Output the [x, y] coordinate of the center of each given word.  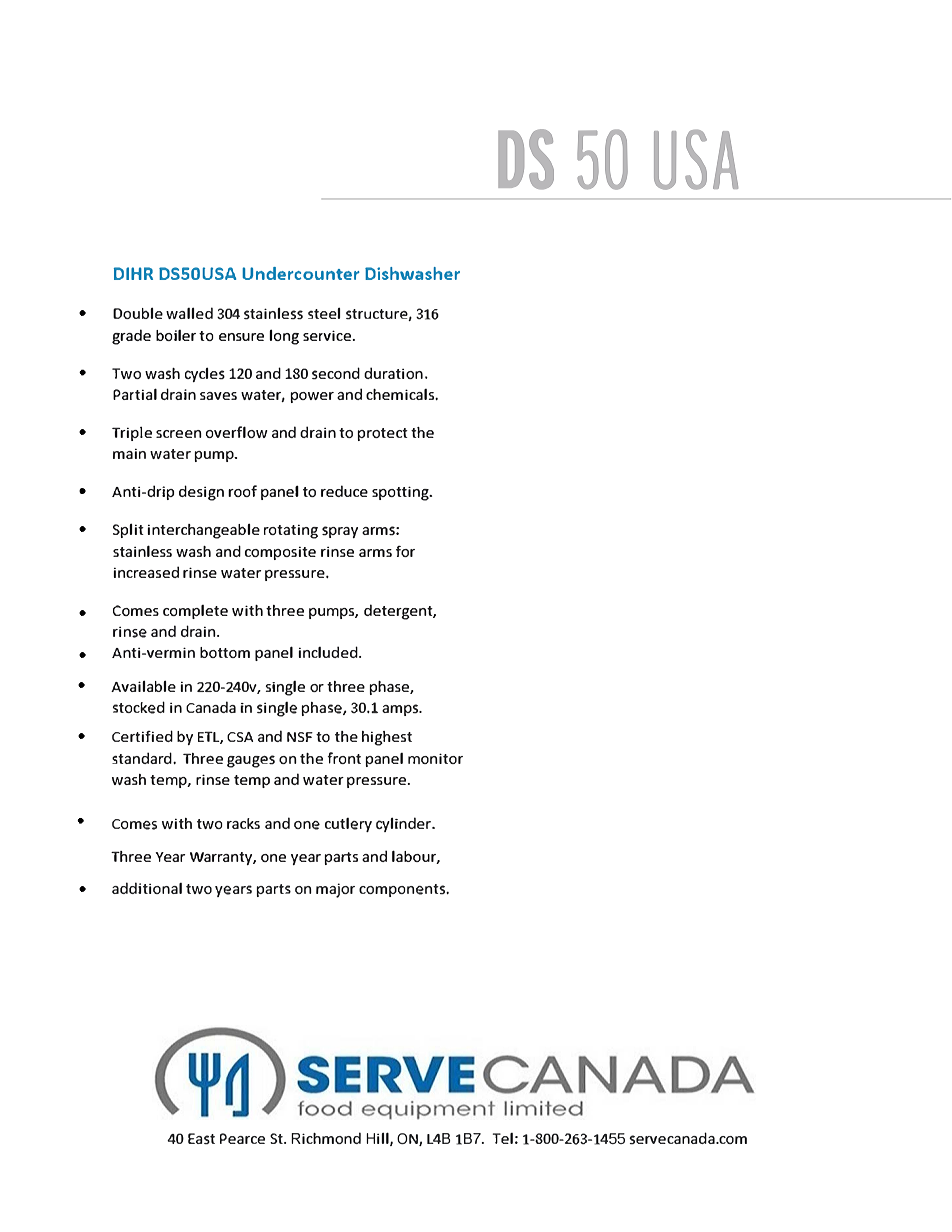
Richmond [326, 1138]
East [201, 1139]
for [405, 551]
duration [393, 373]
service [328, 335]
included [329, 652]
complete [195, 612]
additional [147, 888]
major [335, 890]
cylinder [405, 824]
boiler [176, 335]
